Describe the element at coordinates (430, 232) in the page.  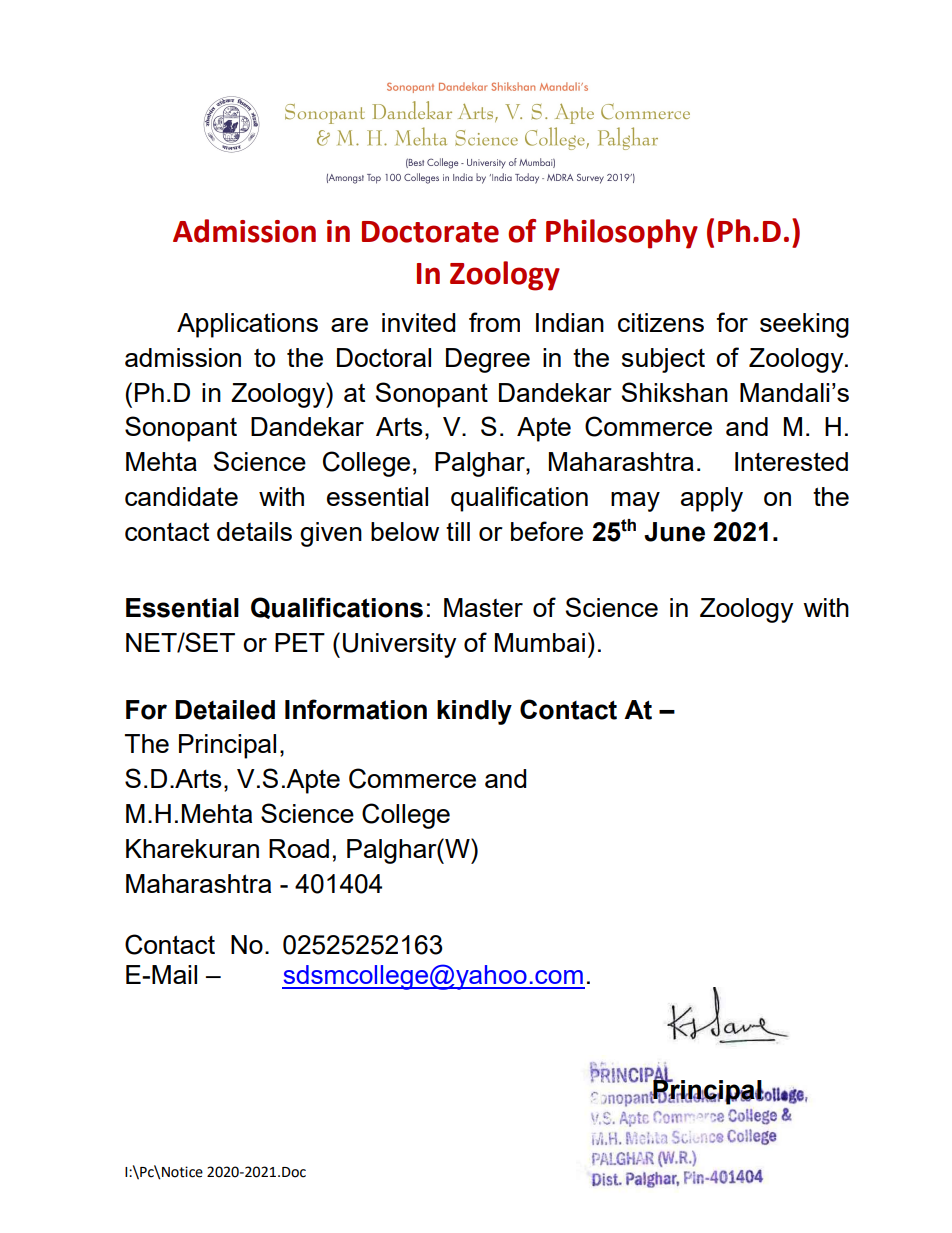
I see `Doctorate` at that location.
